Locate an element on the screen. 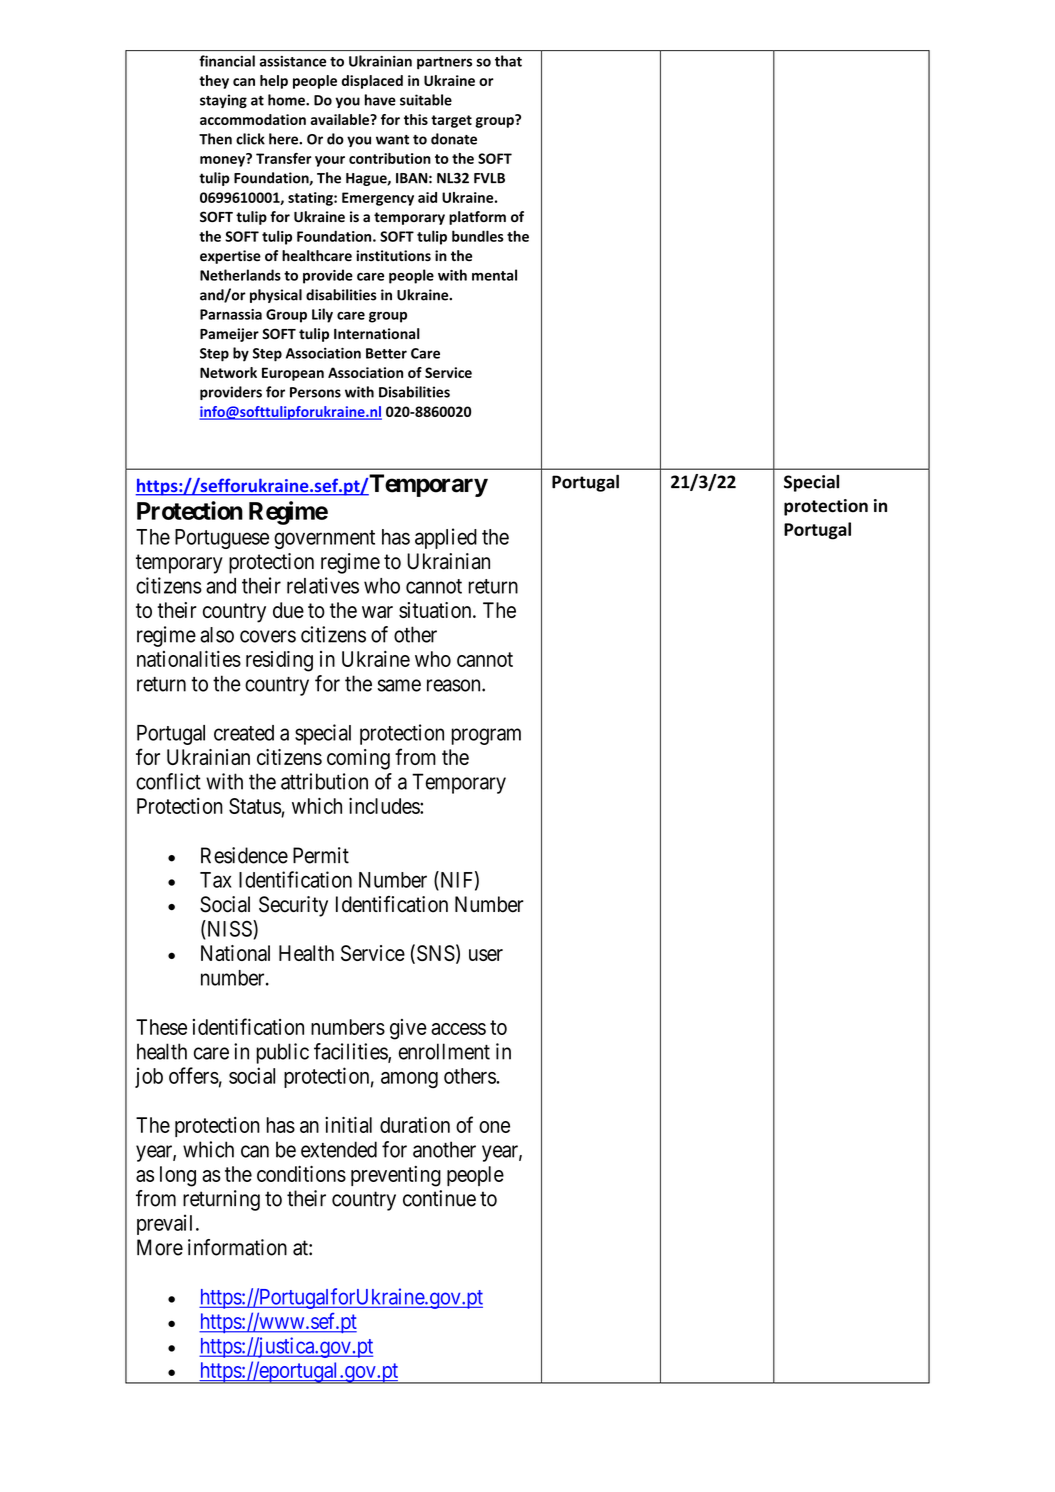 The height and width of the screenshot is (1492, 1055). they is located at coordinates (214, 82).
